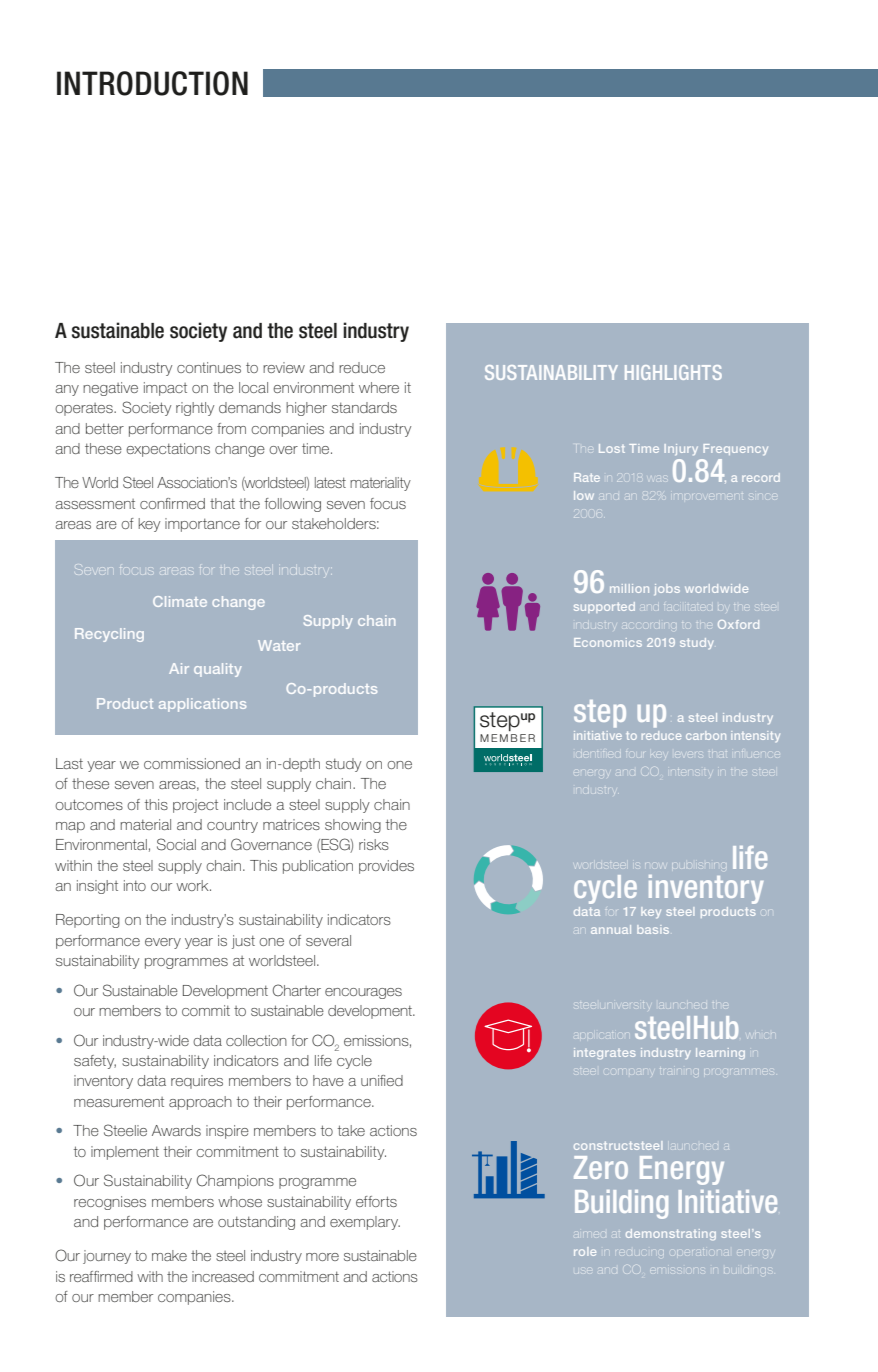 This document has width=878, height=1372. What do you see at coordinates (179, 668) in the document?
I see `Air` at bounding box center [179, 668].
